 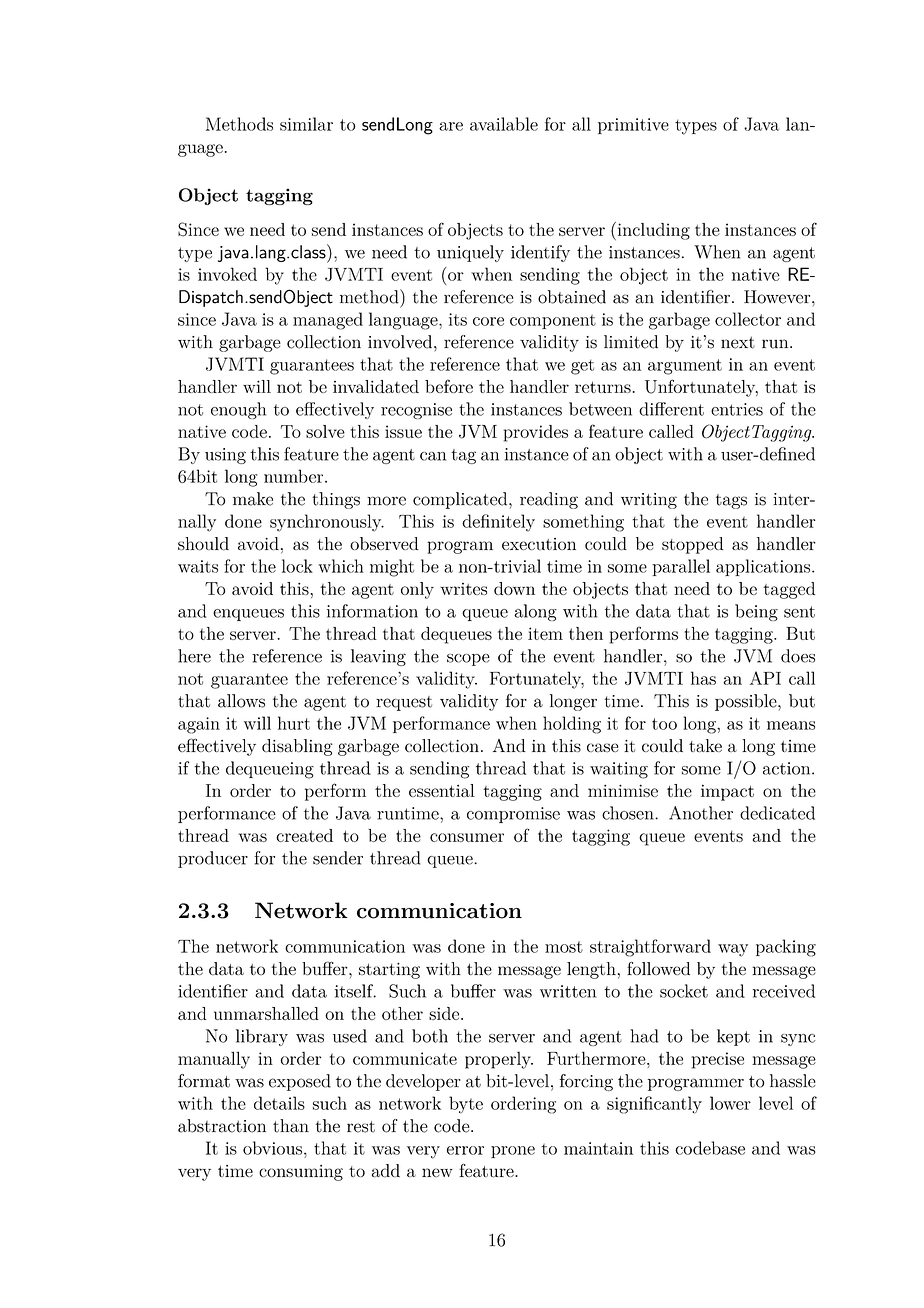 What do you see at coordinates (461, 500) in the screenshot?
I see `complicated` at bounding box center [461, 500].
